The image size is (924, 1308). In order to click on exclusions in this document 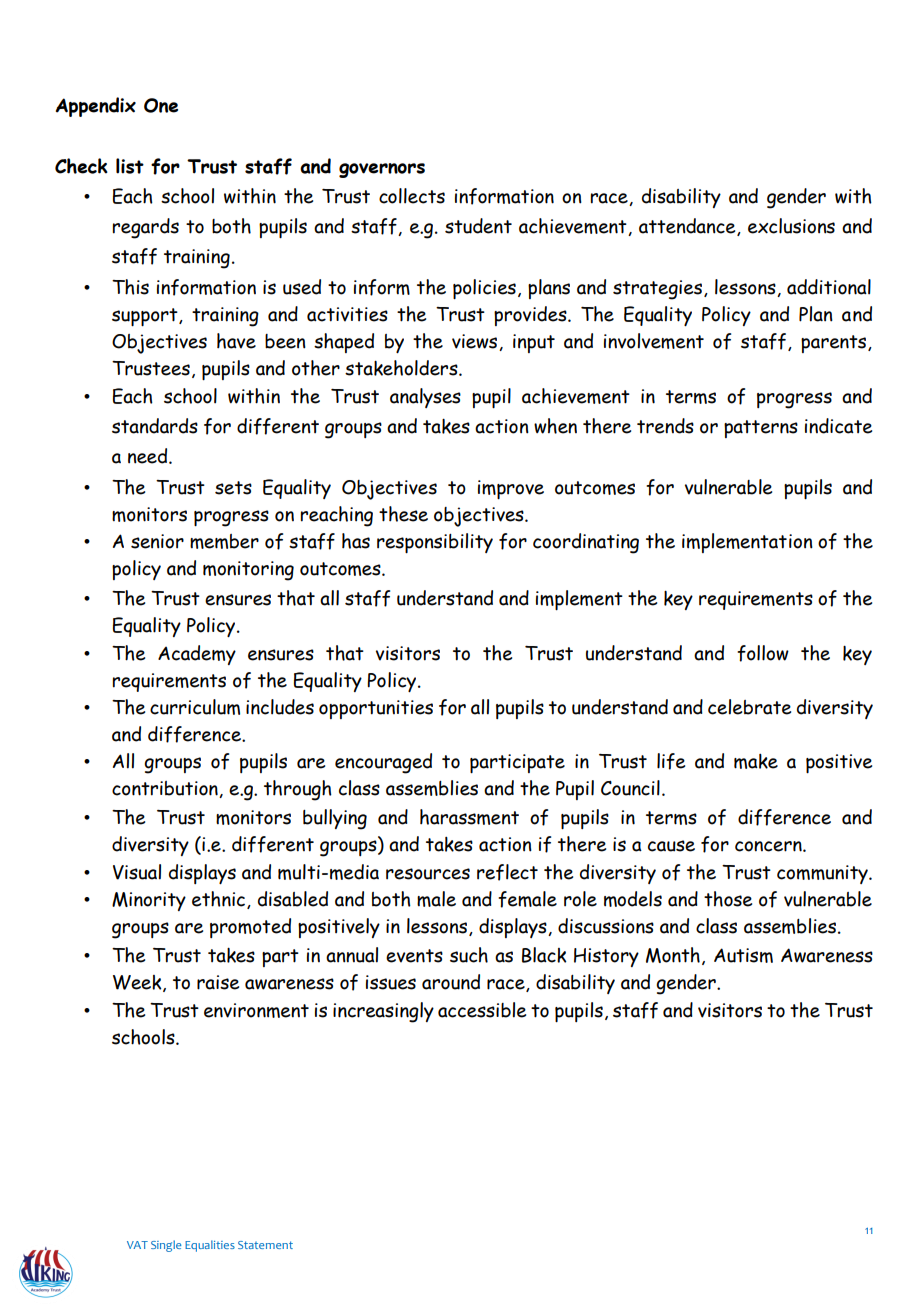, I will do `click(791, 226)`.
